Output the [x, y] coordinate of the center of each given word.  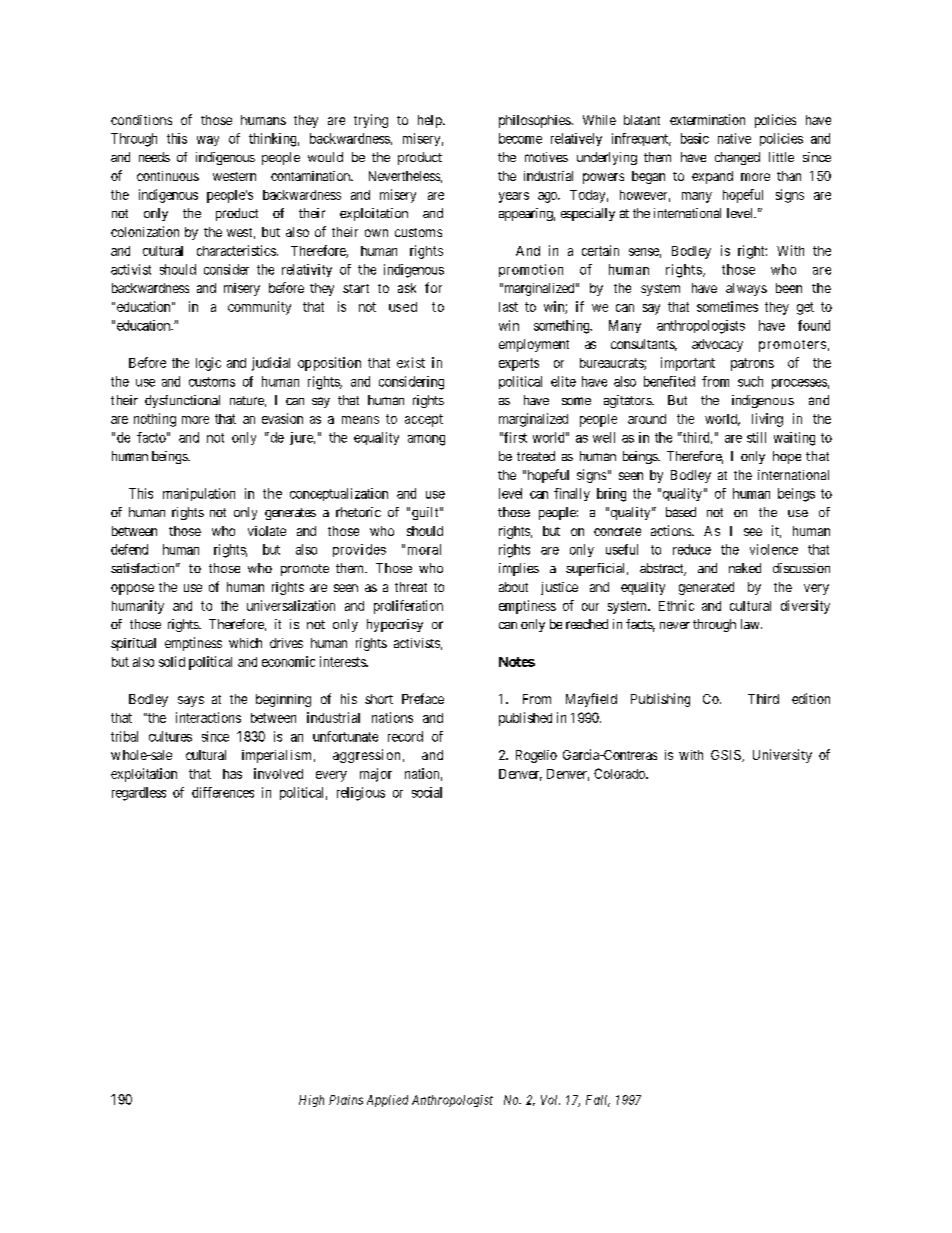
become [520, 138]
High [311, 1101]
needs [154, 157]
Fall [598, 1101]
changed [737, 158]
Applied [387, 1101]
